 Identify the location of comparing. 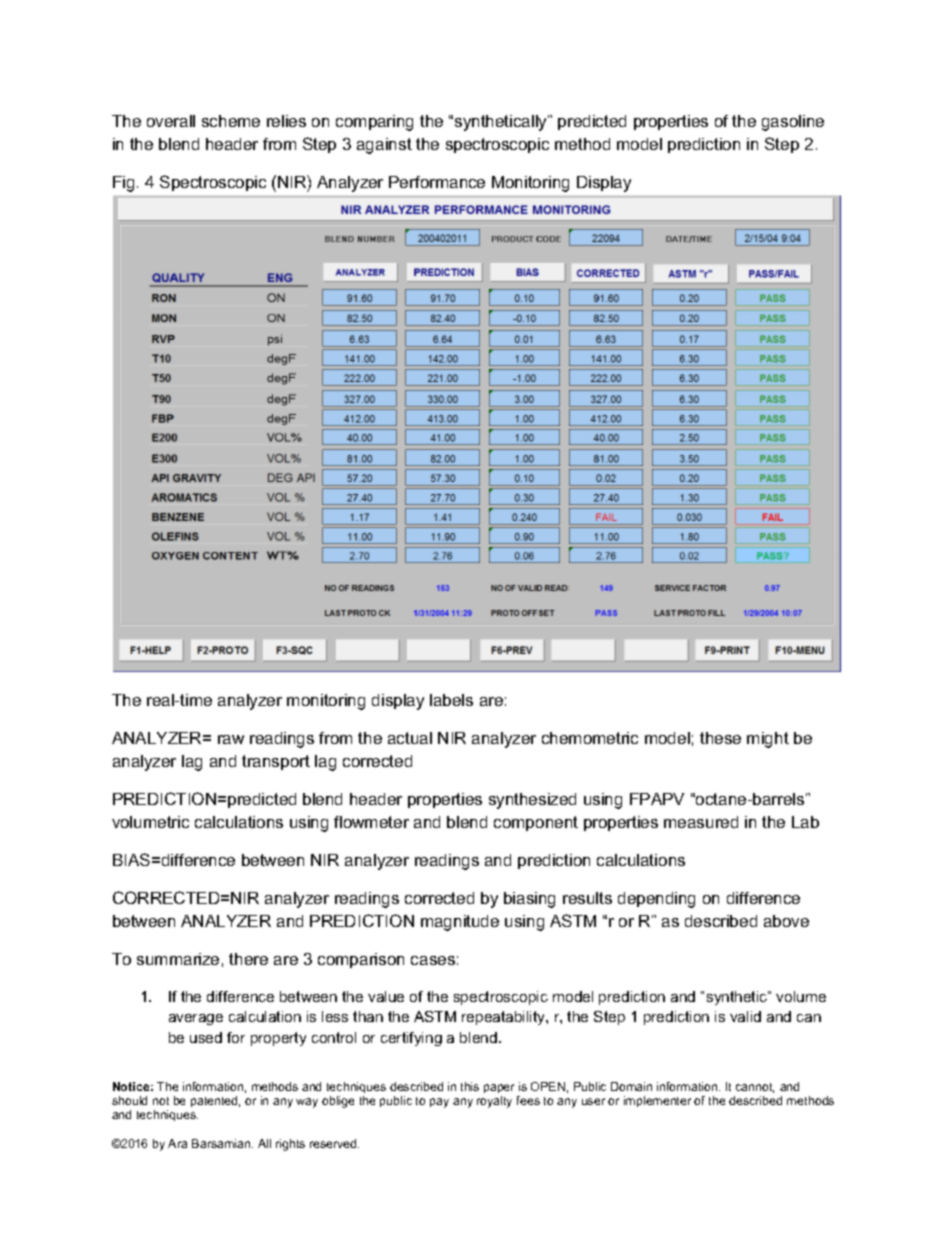
(374, 123).
